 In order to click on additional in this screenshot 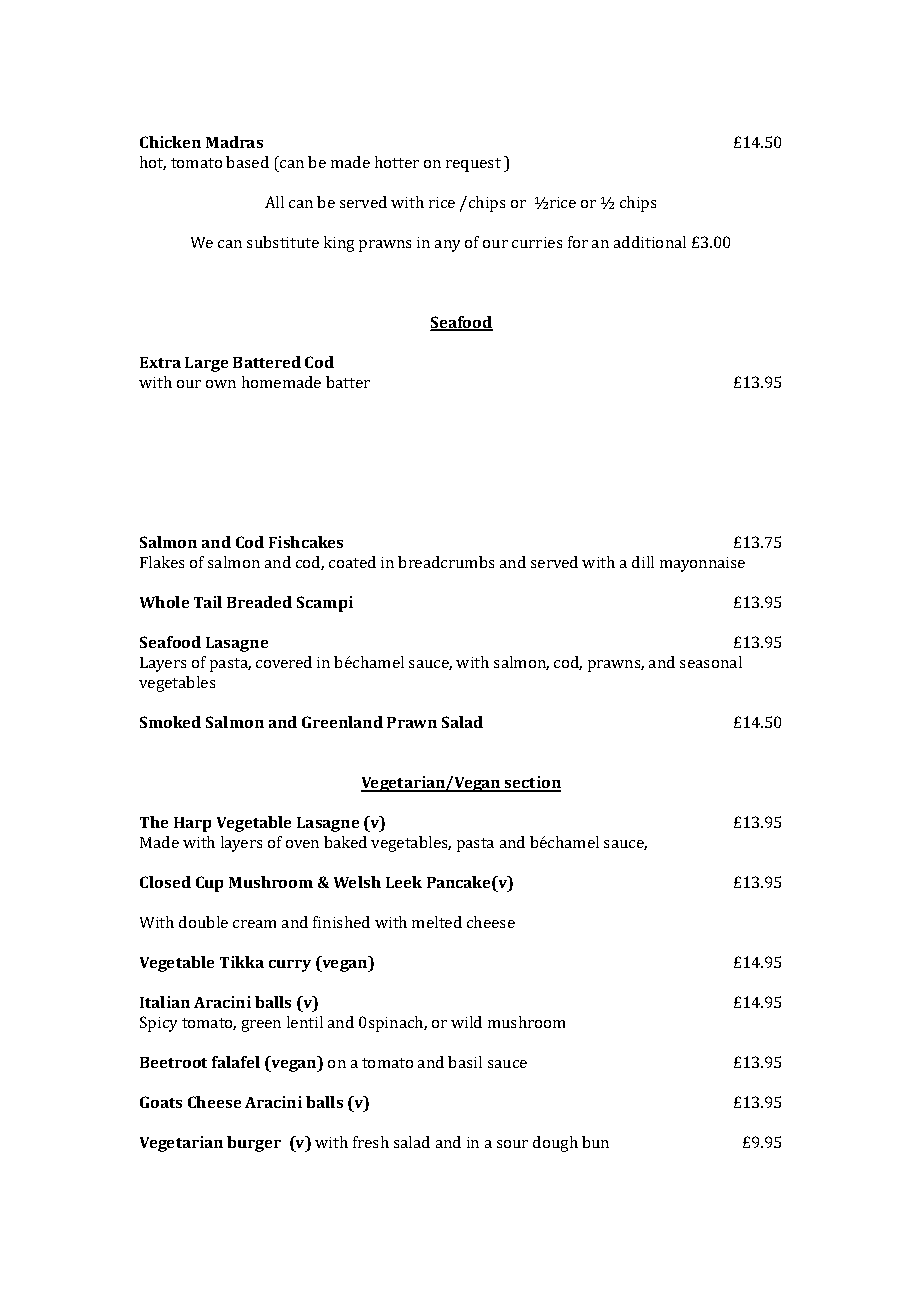, I will do `click(650, 242)`.
